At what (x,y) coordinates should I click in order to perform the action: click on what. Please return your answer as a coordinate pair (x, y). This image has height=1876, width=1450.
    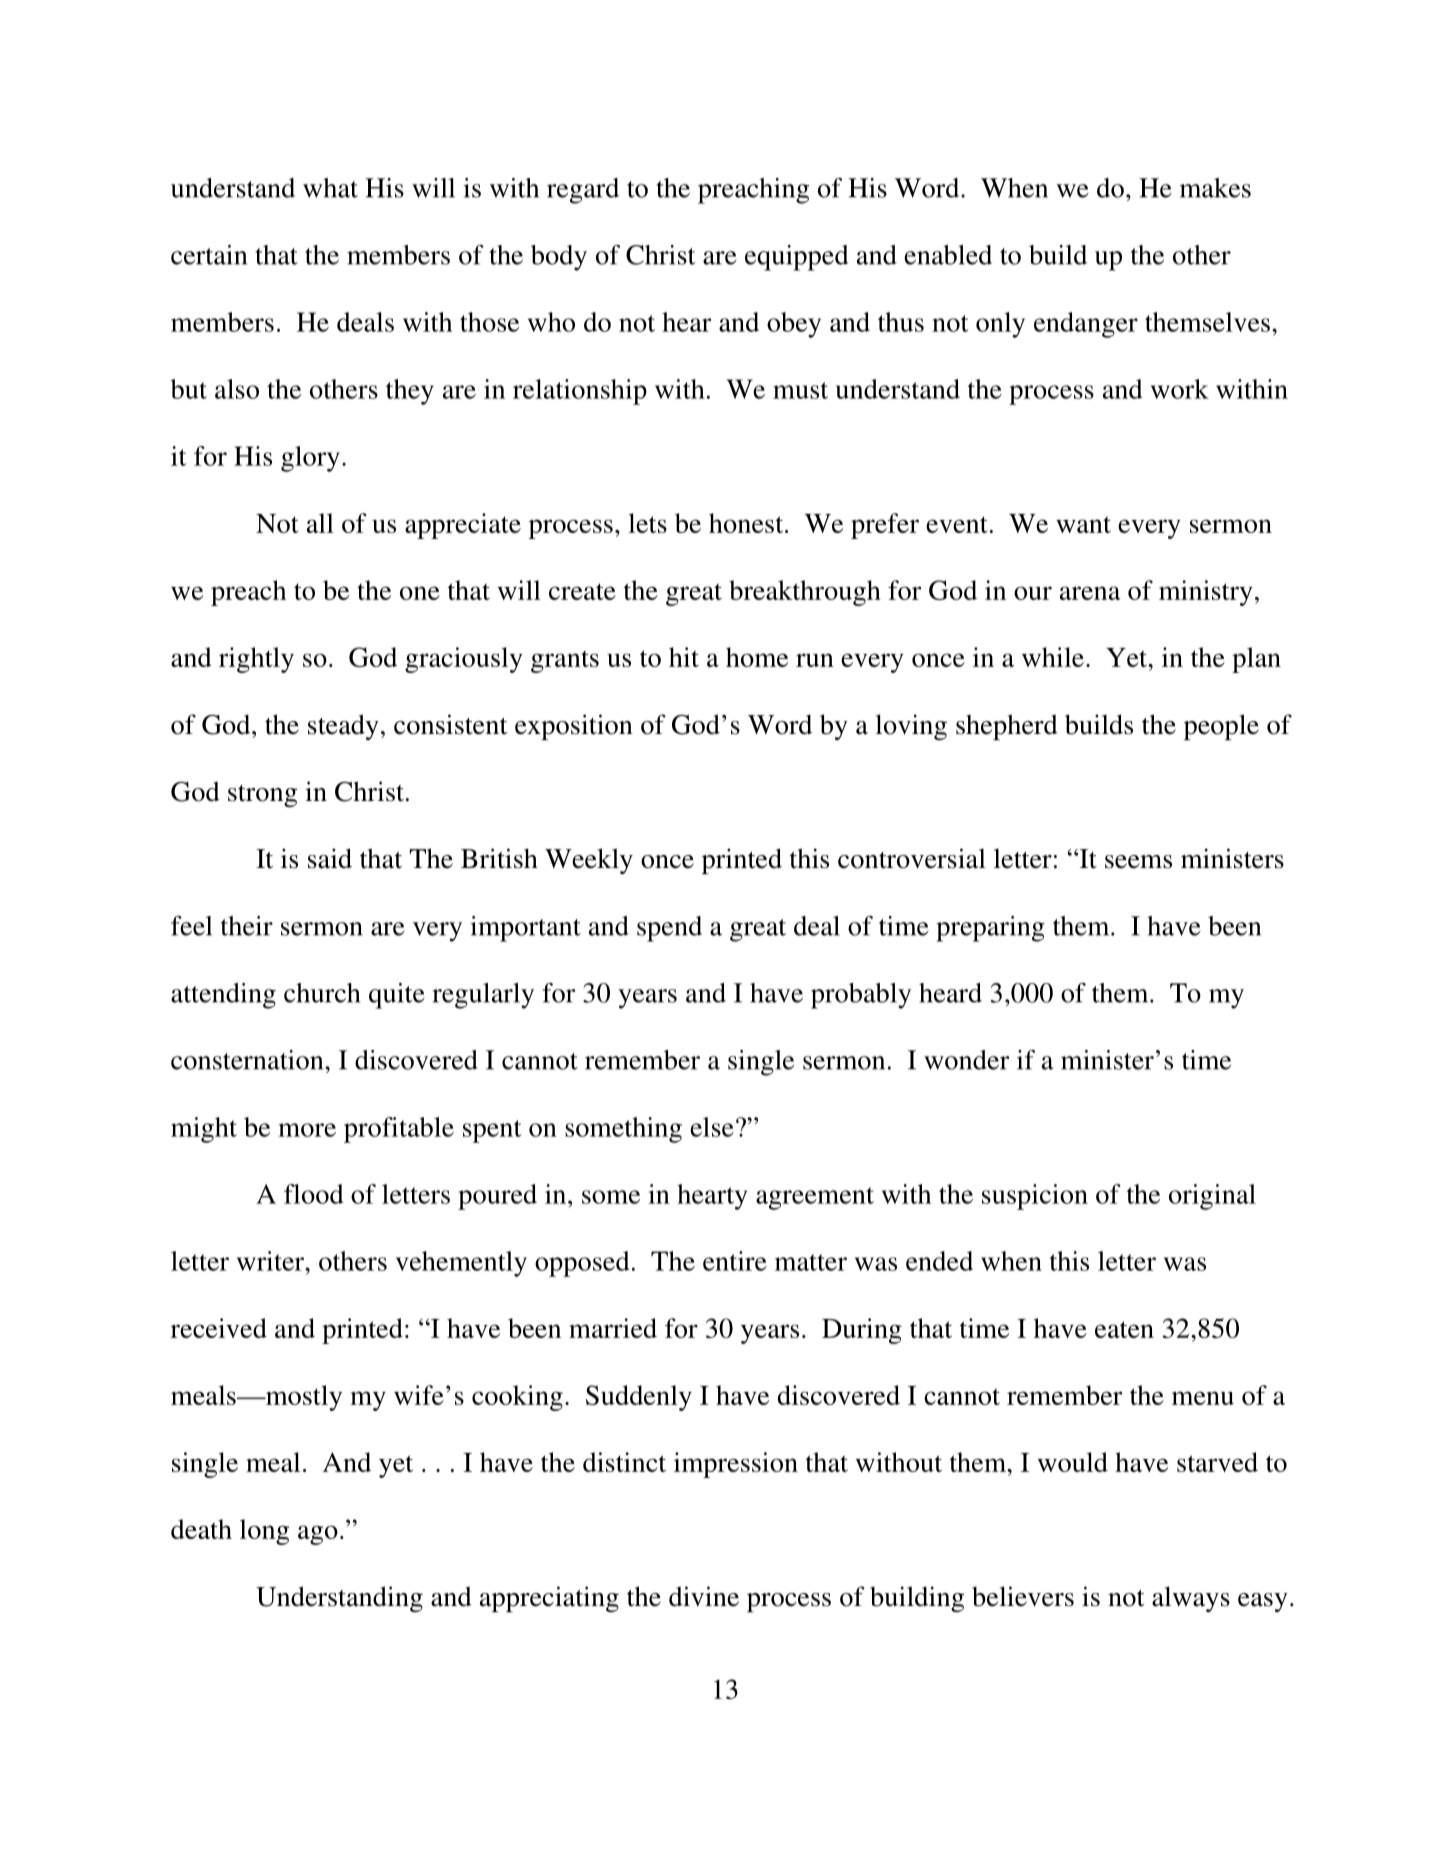
    Looking at the image, I should click on (330, 188).
